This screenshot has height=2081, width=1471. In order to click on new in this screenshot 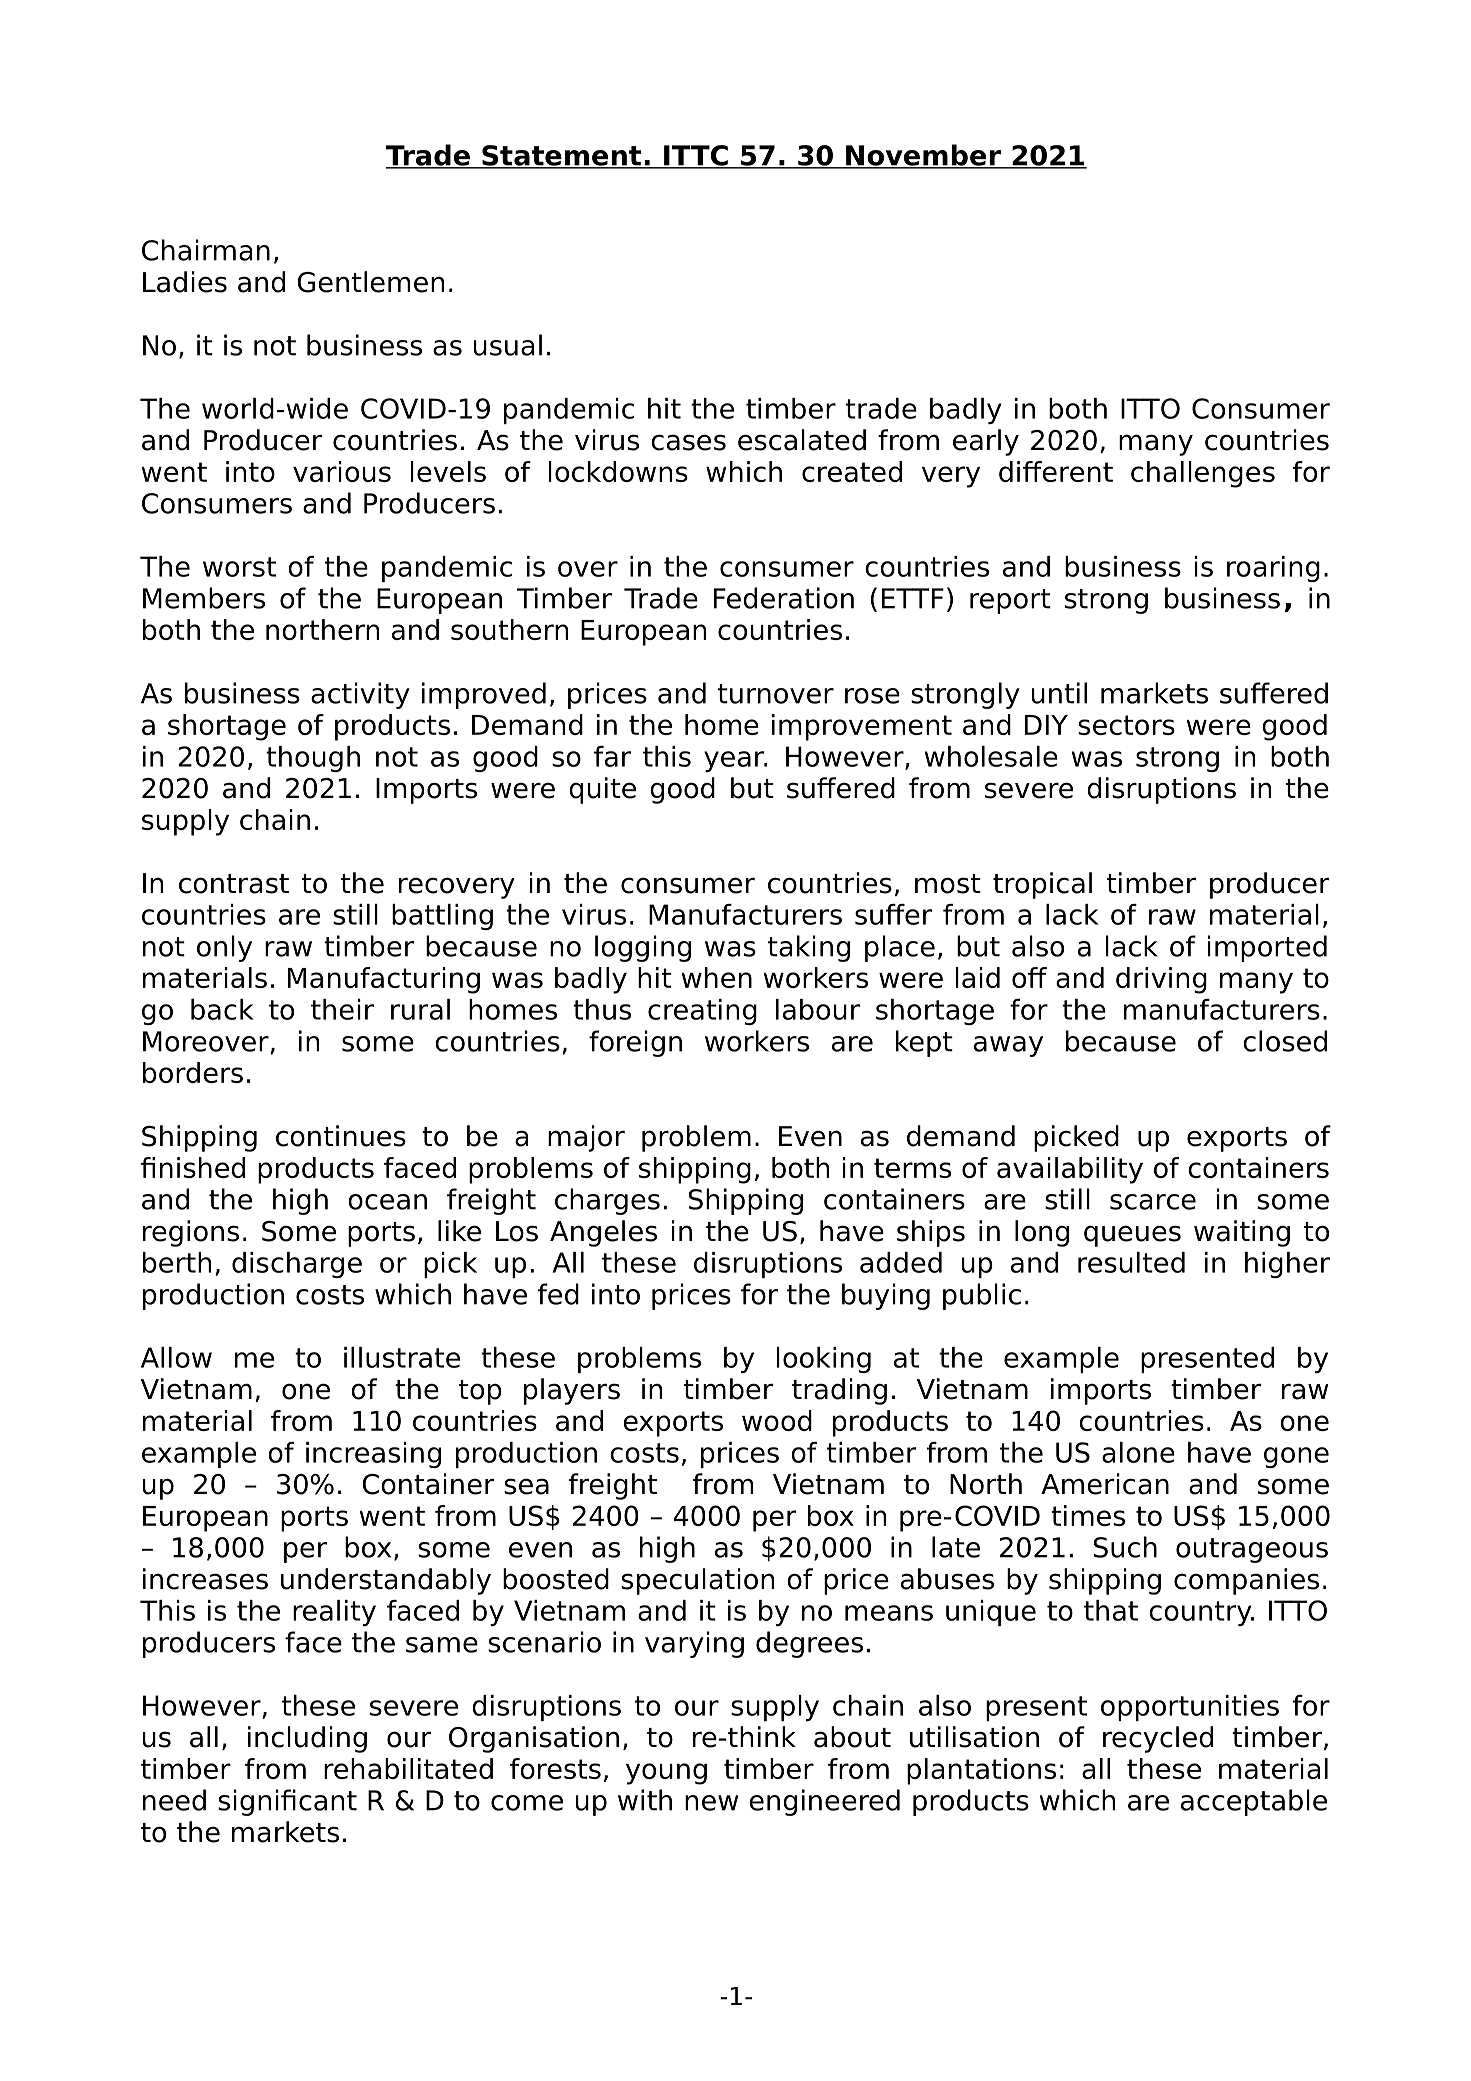, I will do `click(711, 1803)`.
